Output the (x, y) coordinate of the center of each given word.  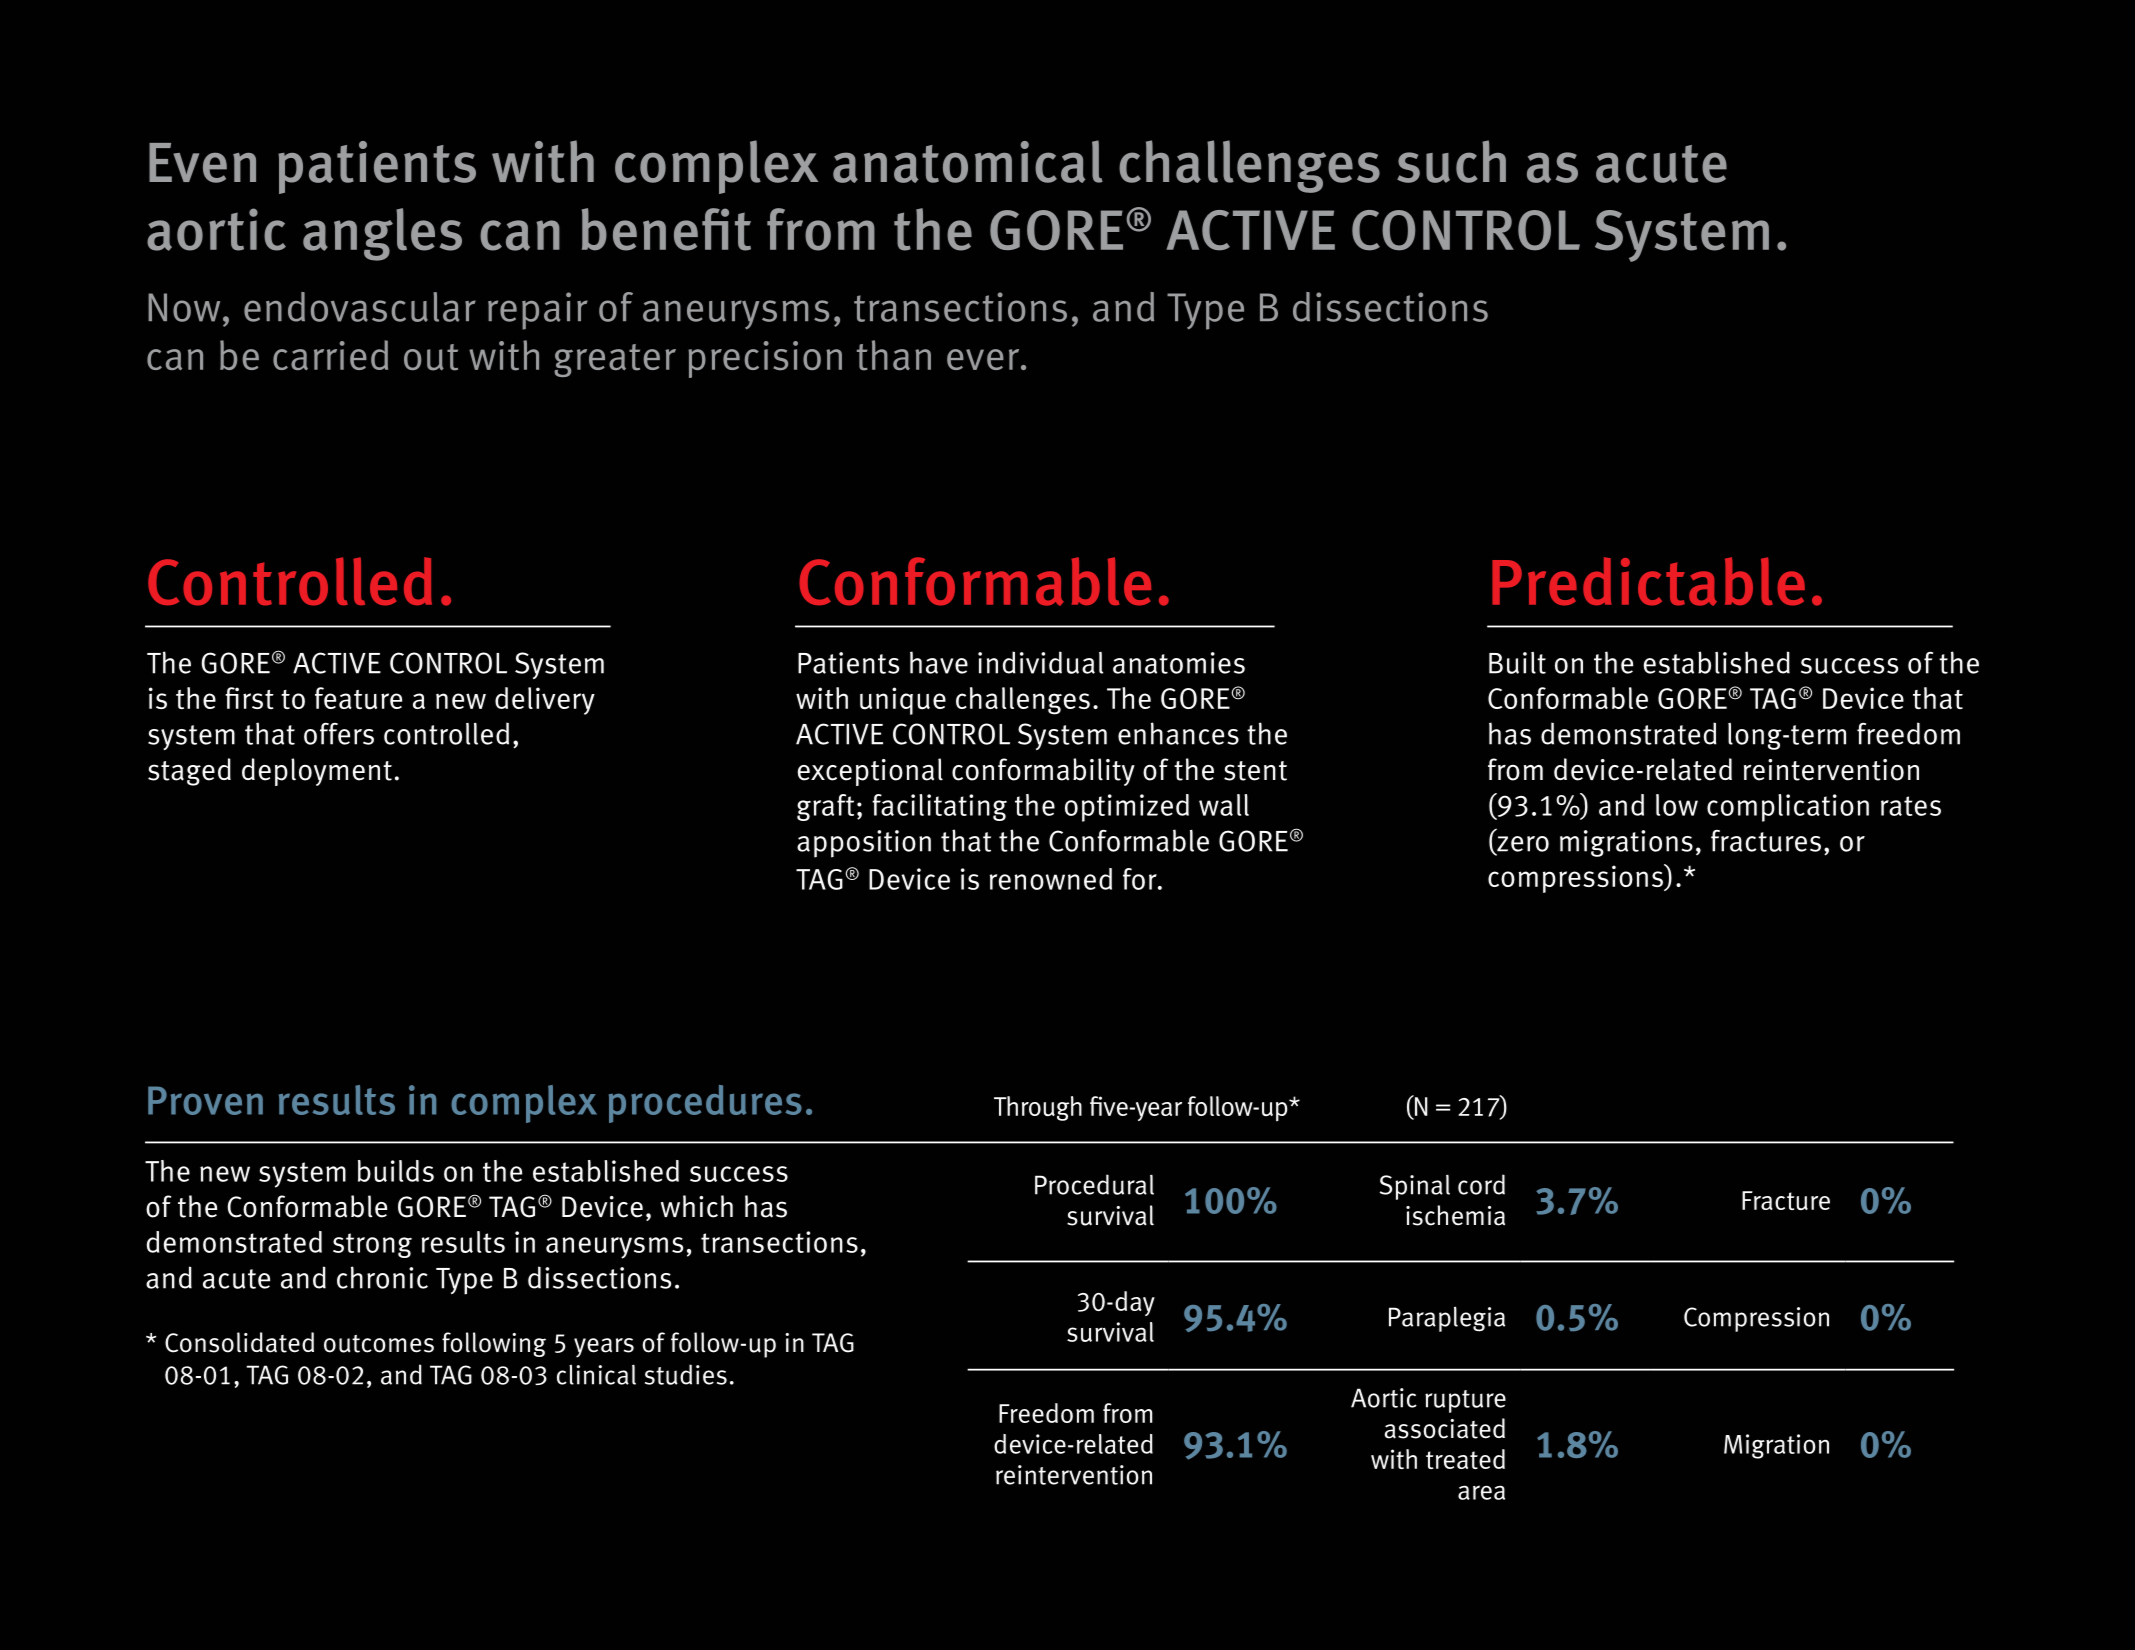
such (1451, 161)
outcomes (379, 1344)
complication (1788, 808)
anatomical (968, 161)
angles (382, 234)
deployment (317, 772)
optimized (1127, 808)
